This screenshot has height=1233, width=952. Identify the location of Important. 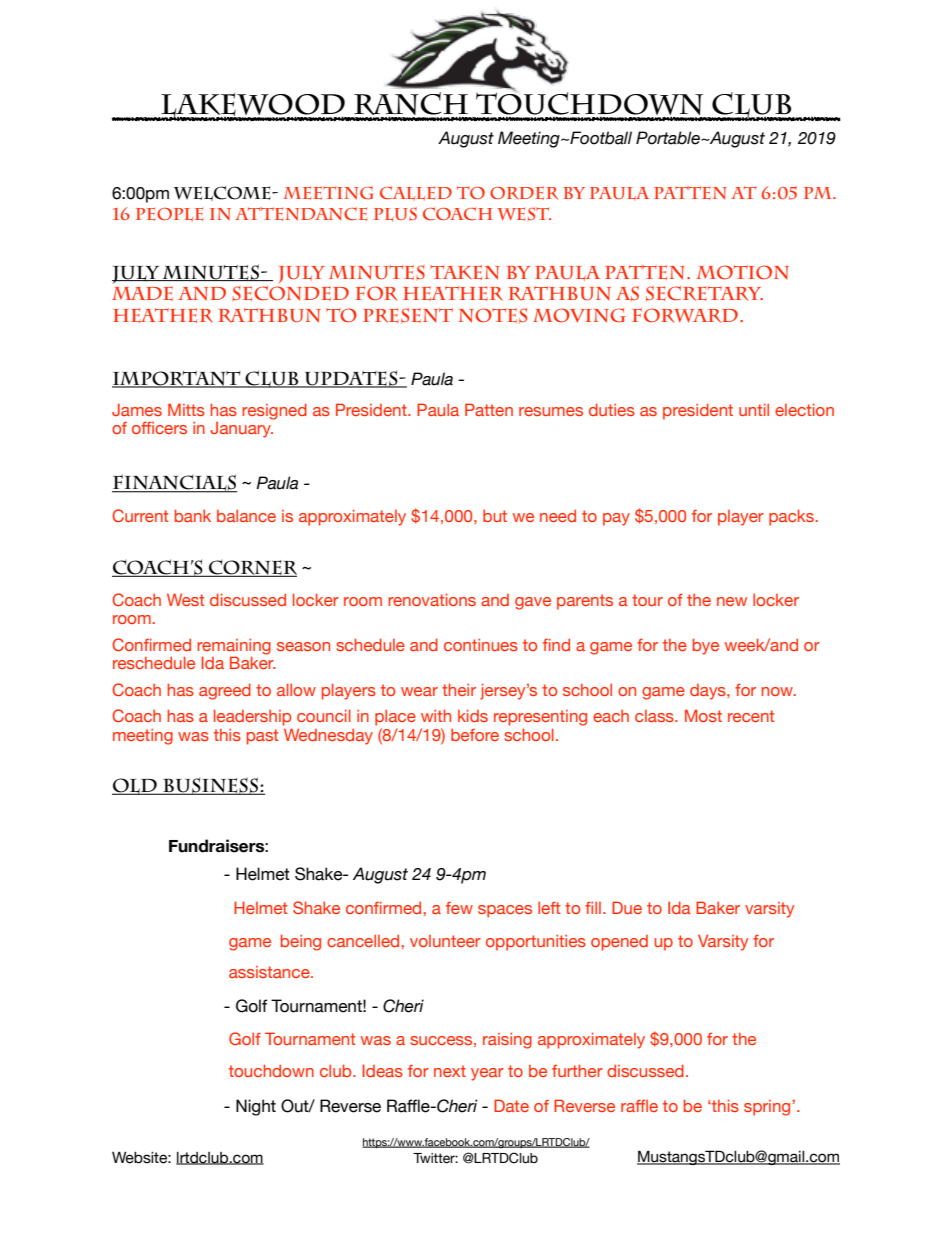
(177, 379).
